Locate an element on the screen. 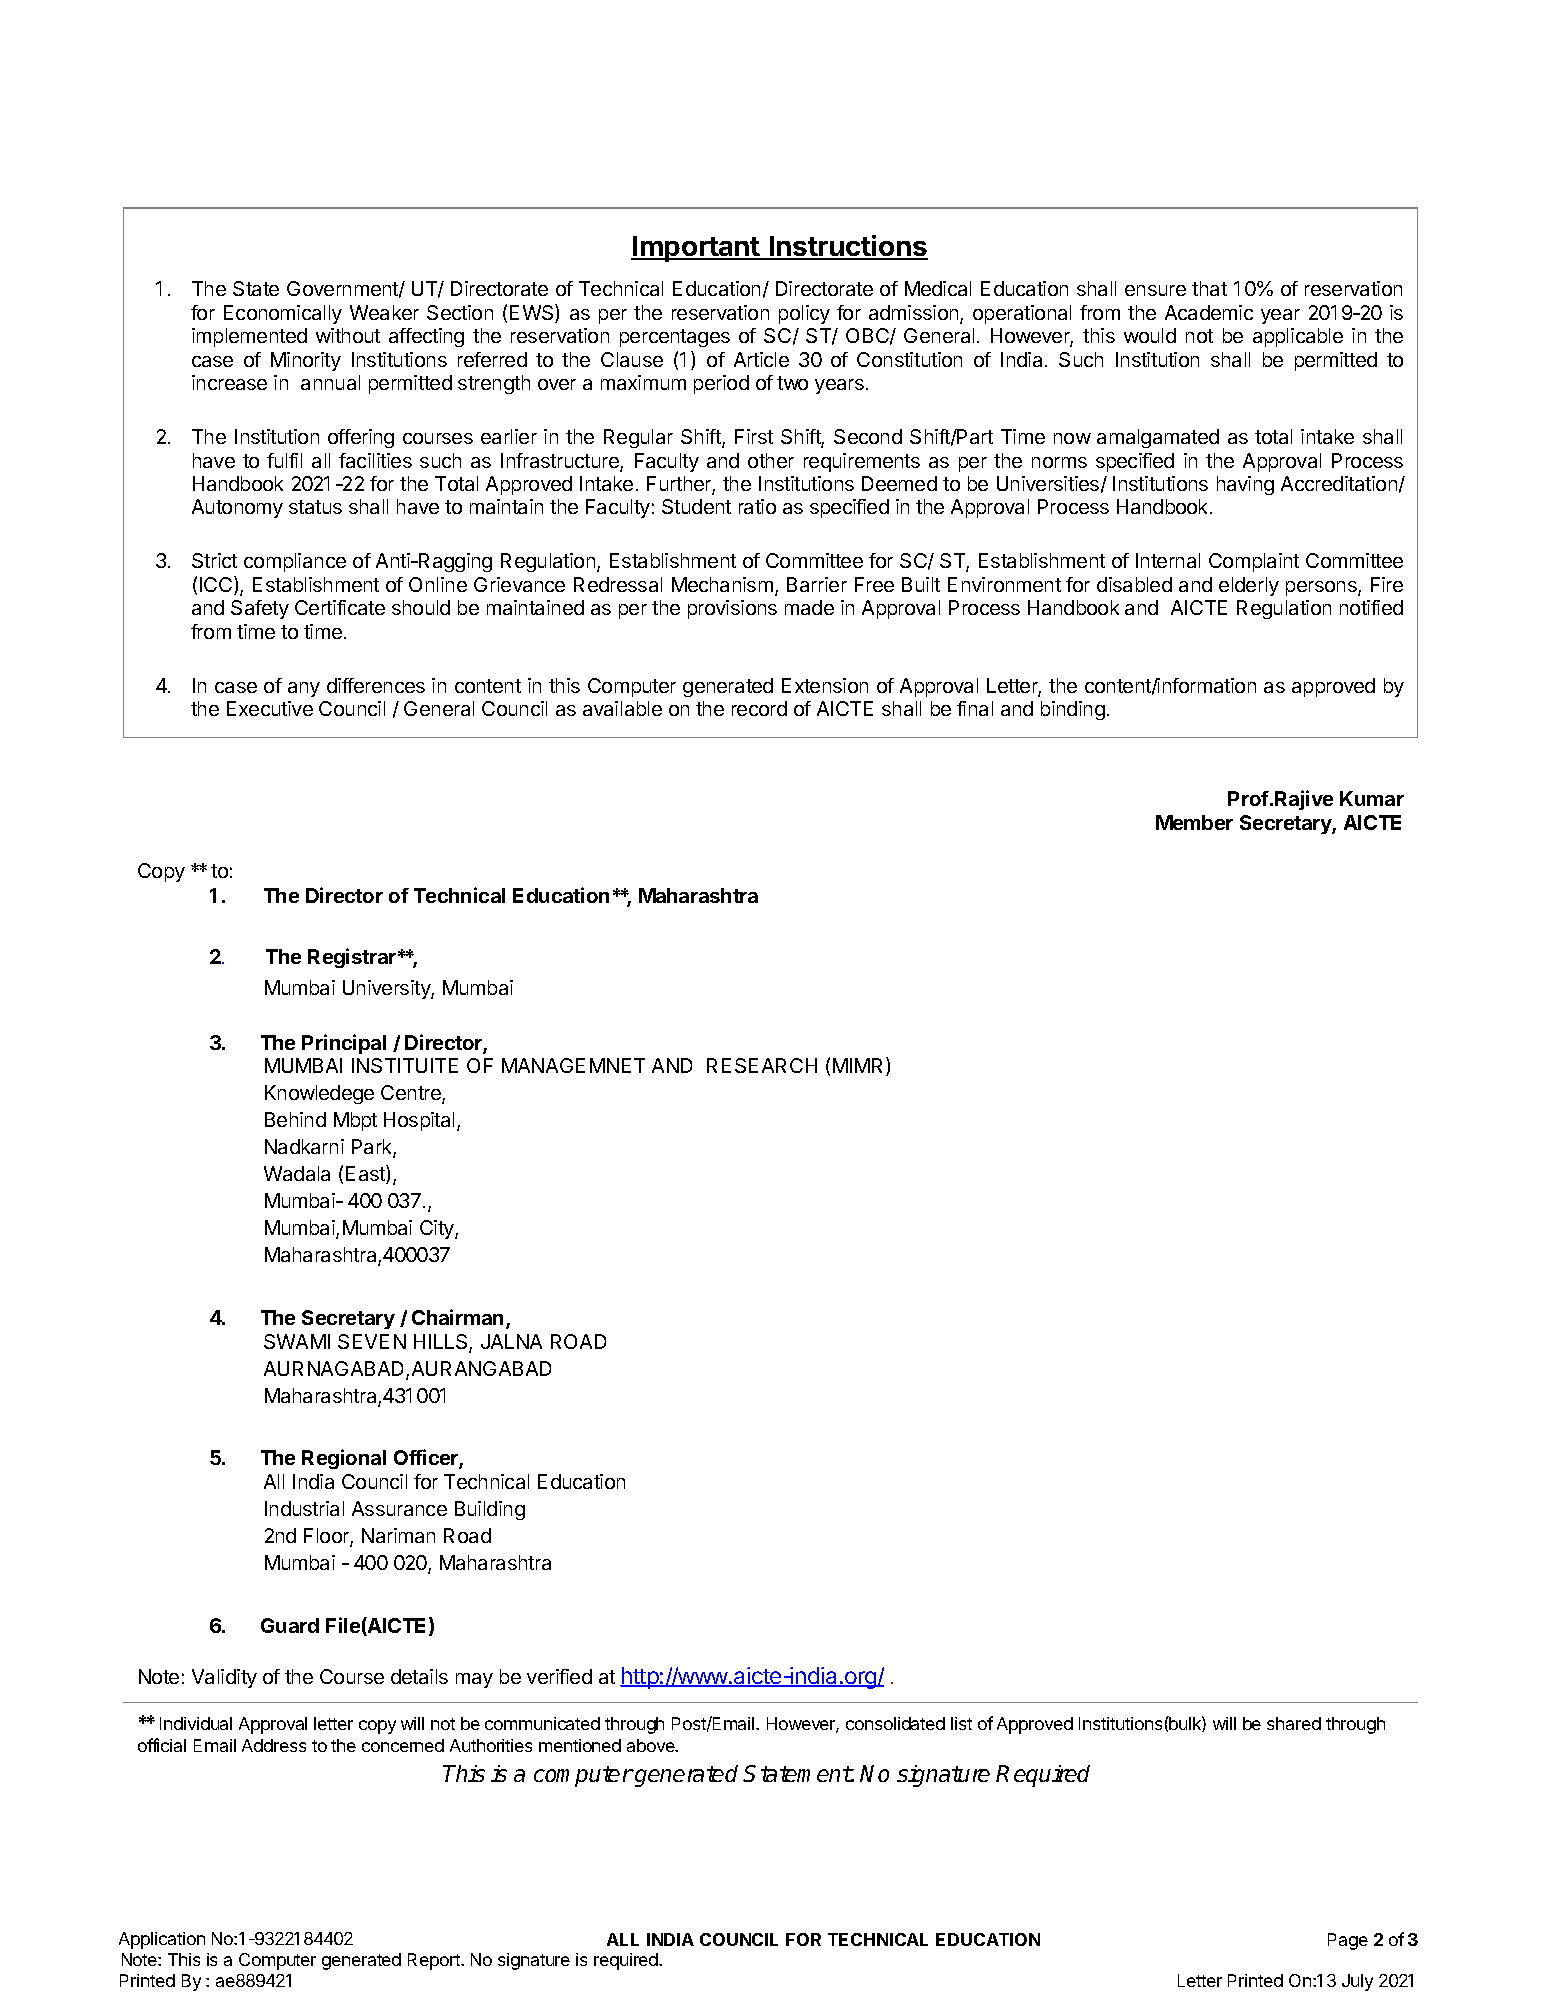 This screenshot has width=1555, height=2012. Member is located at coordinates (1194, 822).
